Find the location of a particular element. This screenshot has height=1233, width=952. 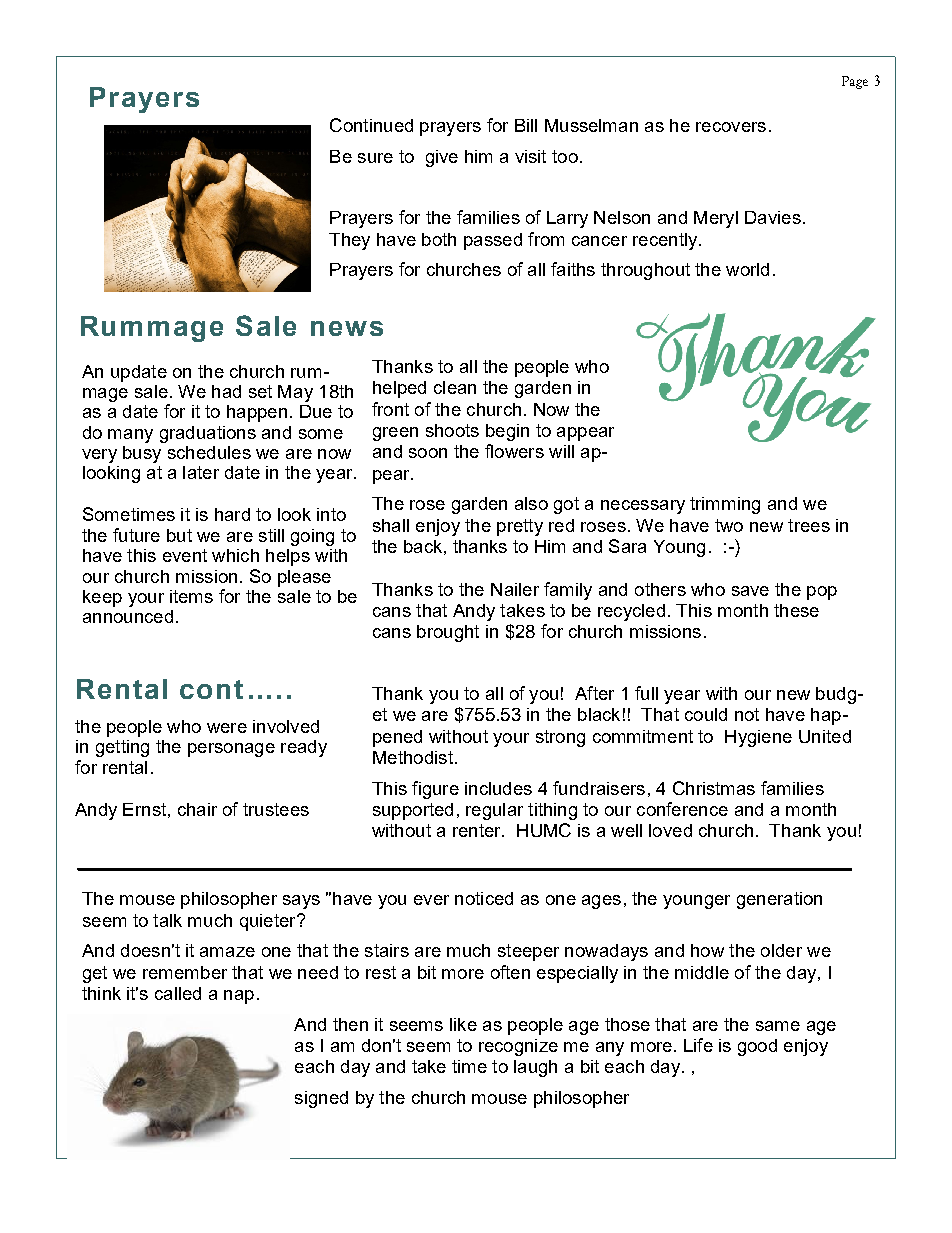

recovers is located at coordinates (731, 127).
